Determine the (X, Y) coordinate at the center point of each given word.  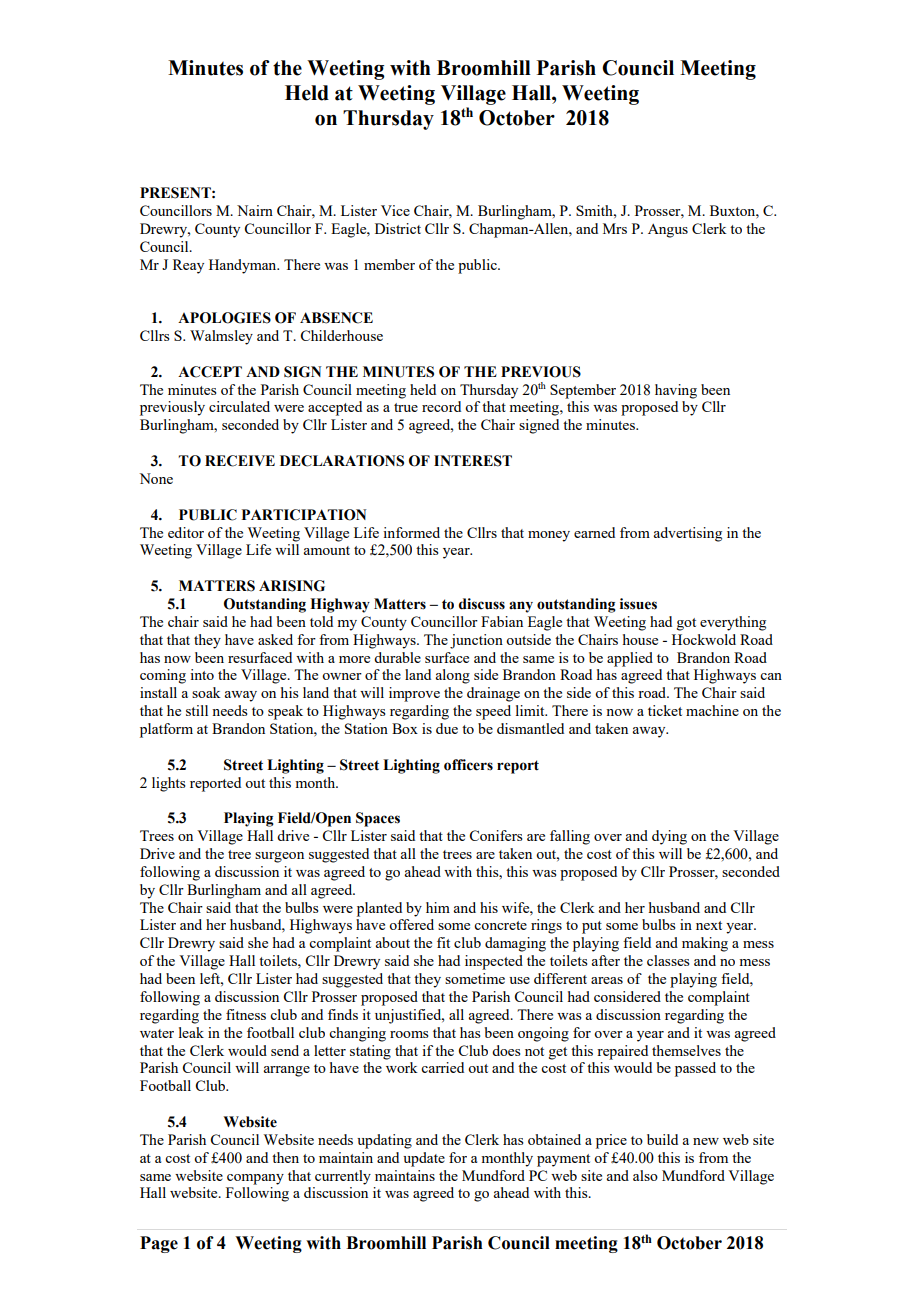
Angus (668, 231)
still (197, 710)
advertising (687, 534)
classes (668, 960)
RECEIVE (240, 461)
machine (712, 710)
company (255, 1179)
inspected (494, 962)
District (398, 228)
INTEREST (473, 461)
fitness (246, 1014)
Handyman (244, 266)
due (447, 728)
